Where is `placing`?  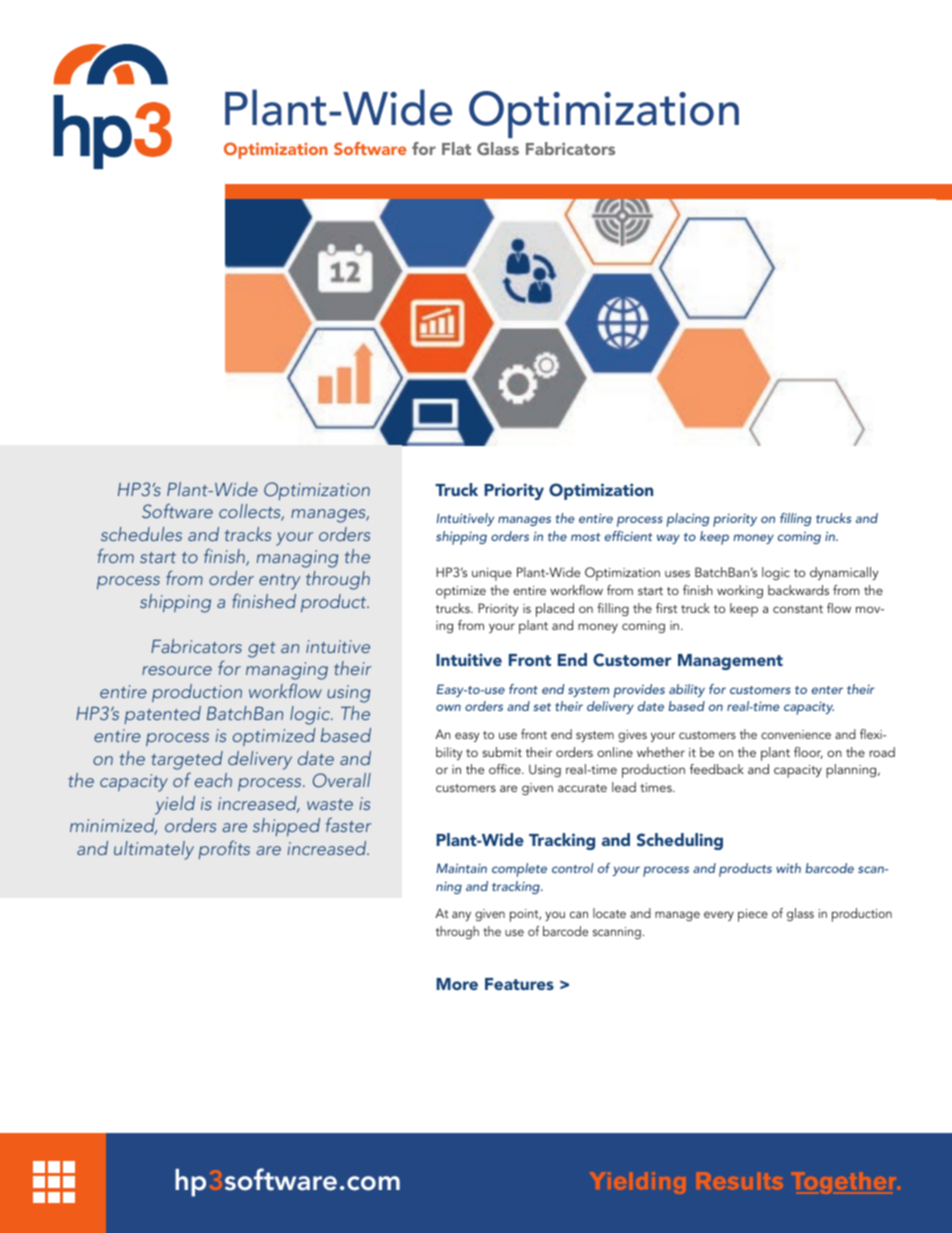 placing is located at coordinates (688, 520).
